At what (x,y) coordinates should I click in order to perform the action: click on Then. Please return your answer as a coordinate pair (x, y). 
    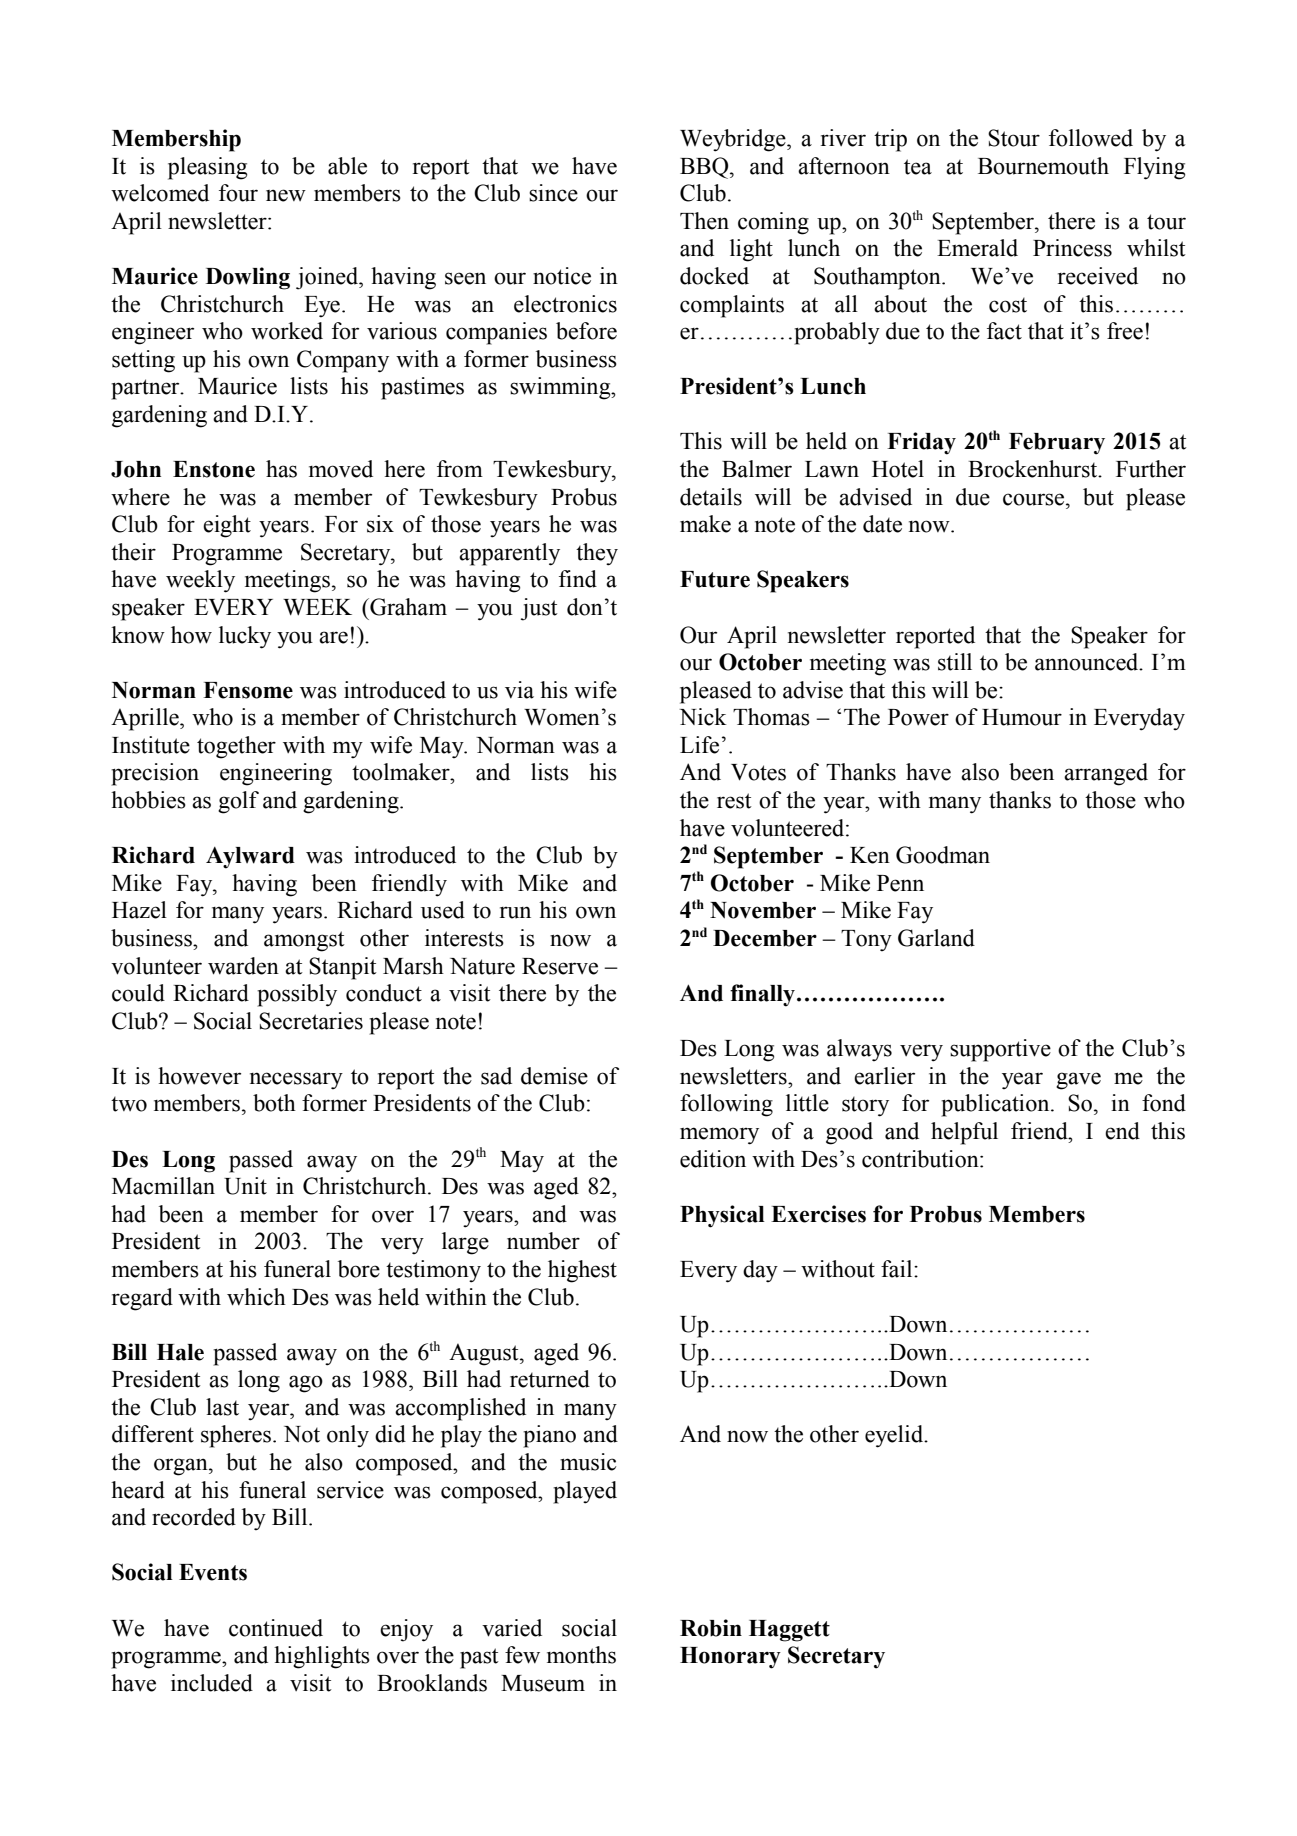
    Looking at the image, I should click on (704, 221).
